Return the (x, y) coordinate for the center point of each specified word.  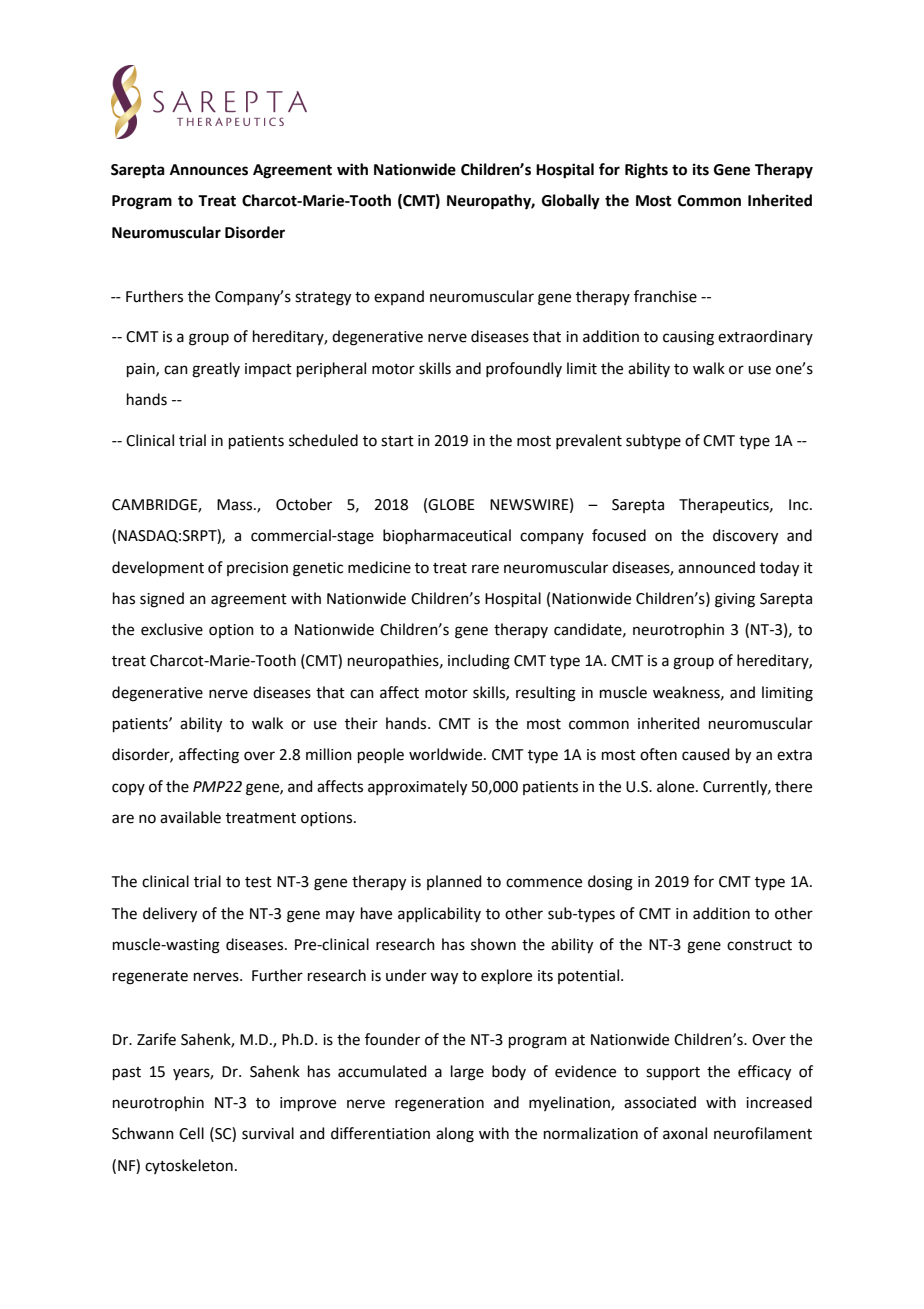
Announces (209, 170)
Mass (236, 505)
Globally (571, 202)
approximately (417, 788)
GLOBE (451, 505)
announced (716, 567)
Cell (191, 1133)
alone (677, 786)
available (190, 817)
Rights (646, 171)
